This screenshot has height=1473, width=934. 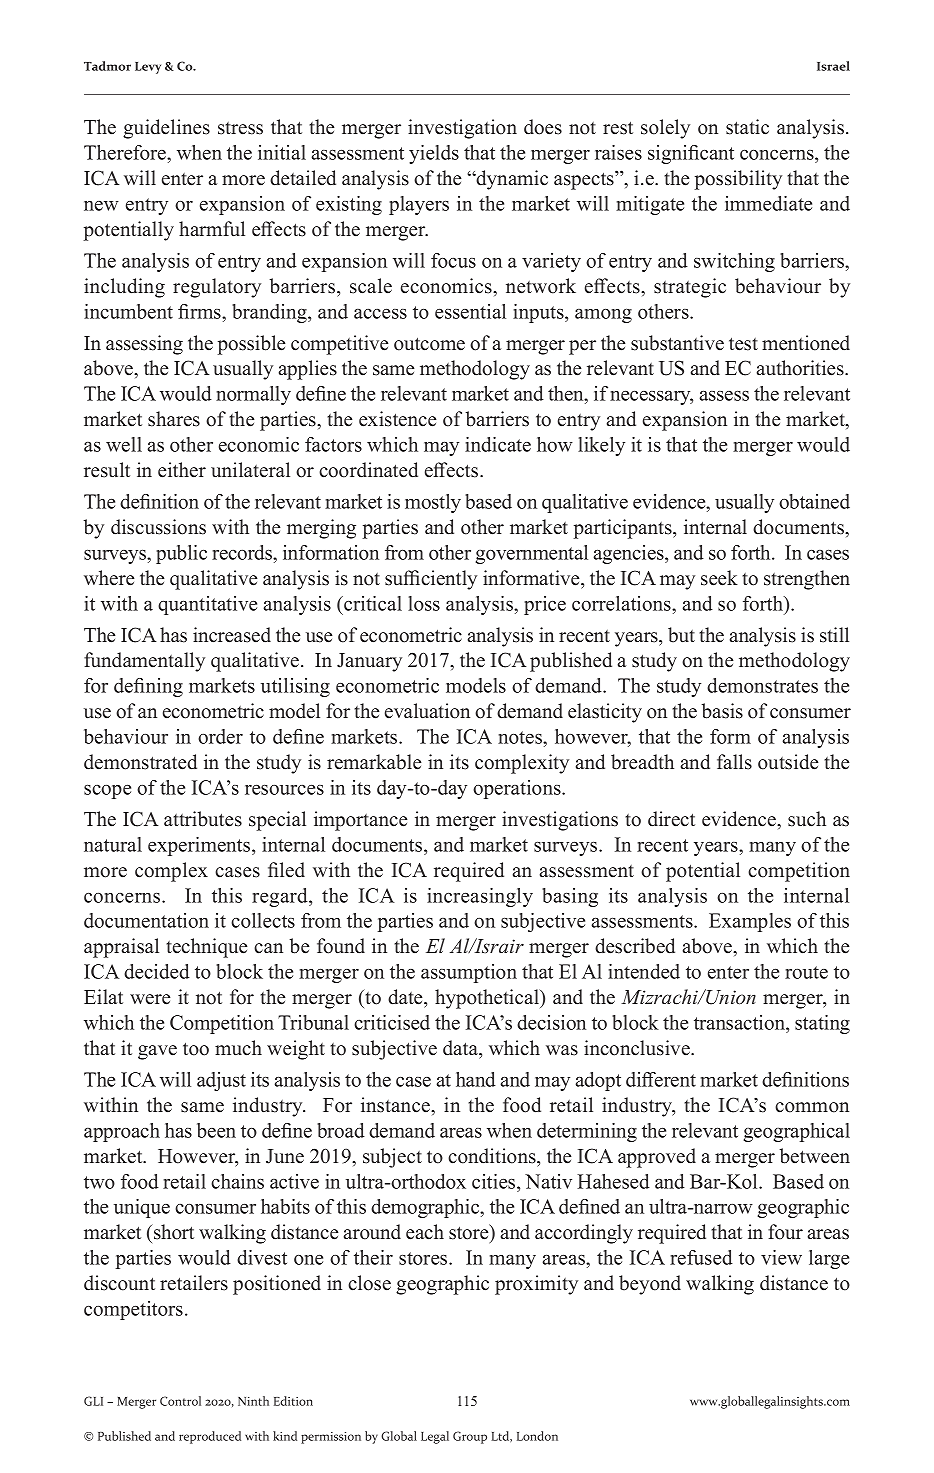 I want to click on static, so click(x=747, y=127).
